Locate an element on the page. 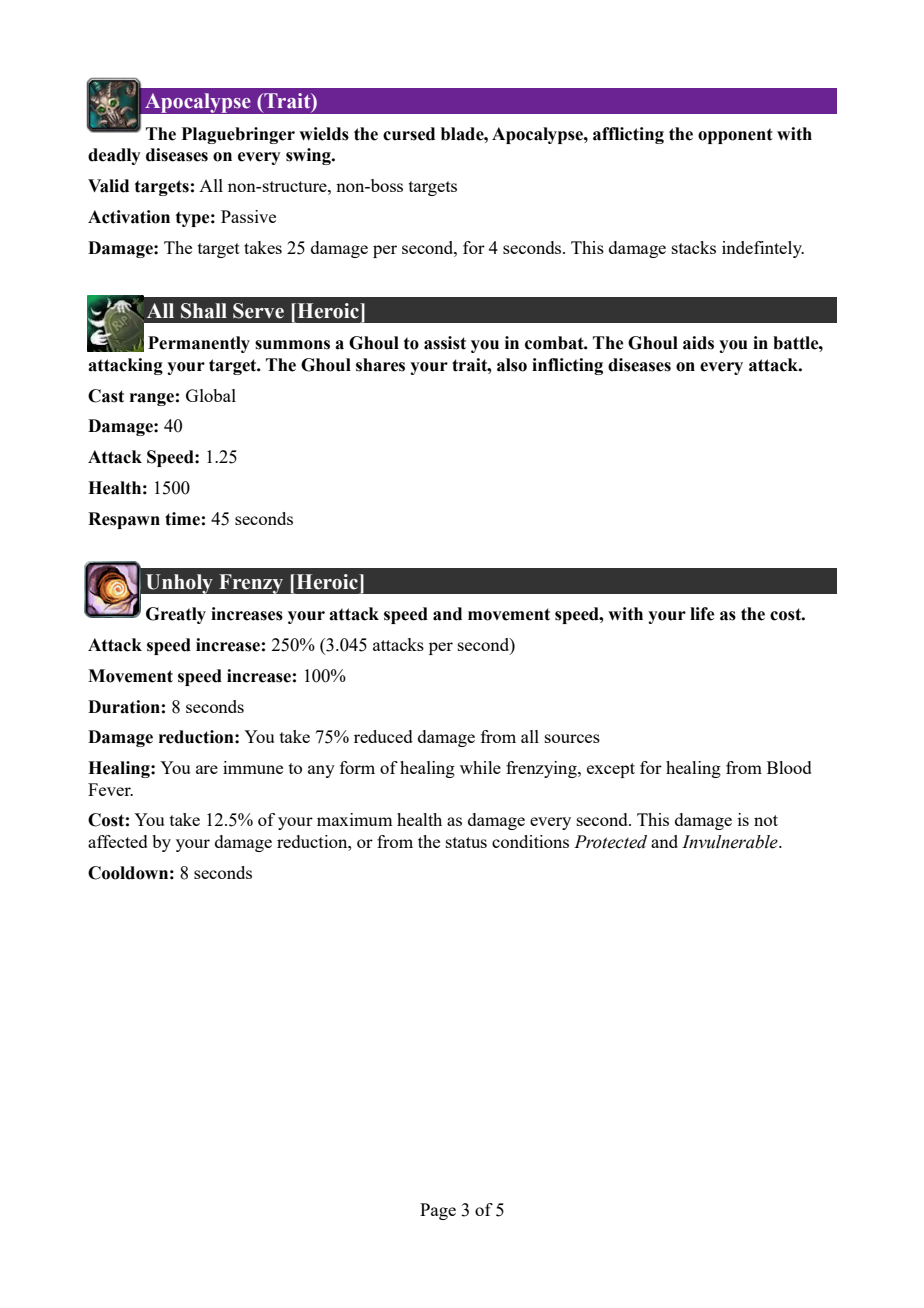 The height and width of the image is (1308, 924). opponent is located at coordinates (735, 136).
